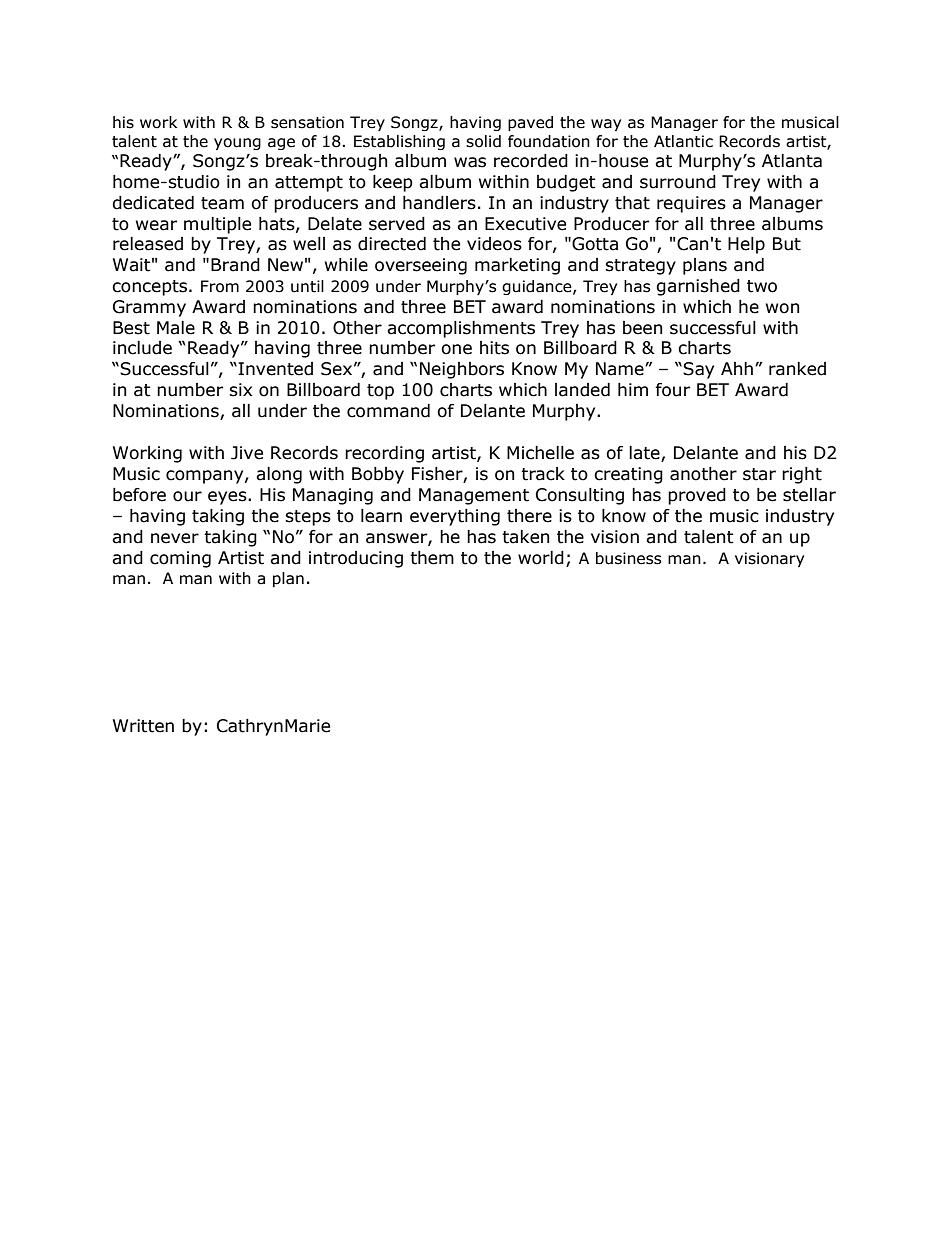 The height and width of the image is (1233, 952). What do you see at coordinates (483, 141) in the image?
I see `solid` at bounding box center [483, 141].
